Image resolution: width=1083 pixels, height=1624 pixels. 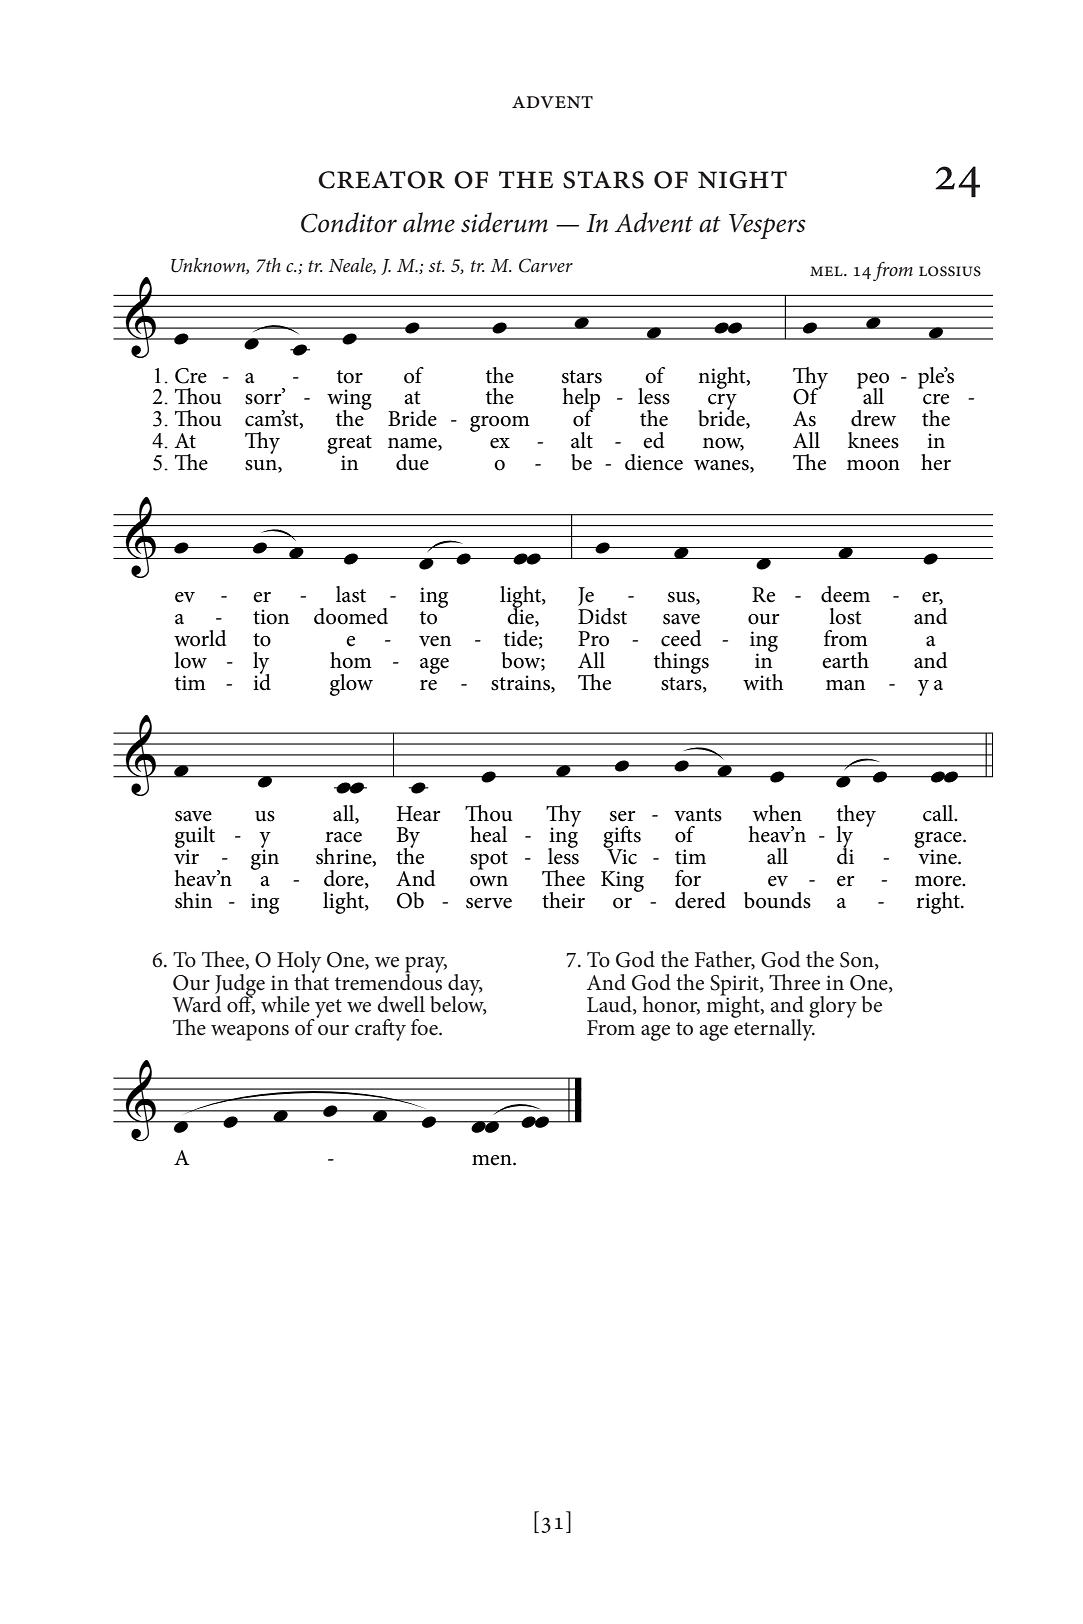 I want to click on help, so click(x=581, y=400).
